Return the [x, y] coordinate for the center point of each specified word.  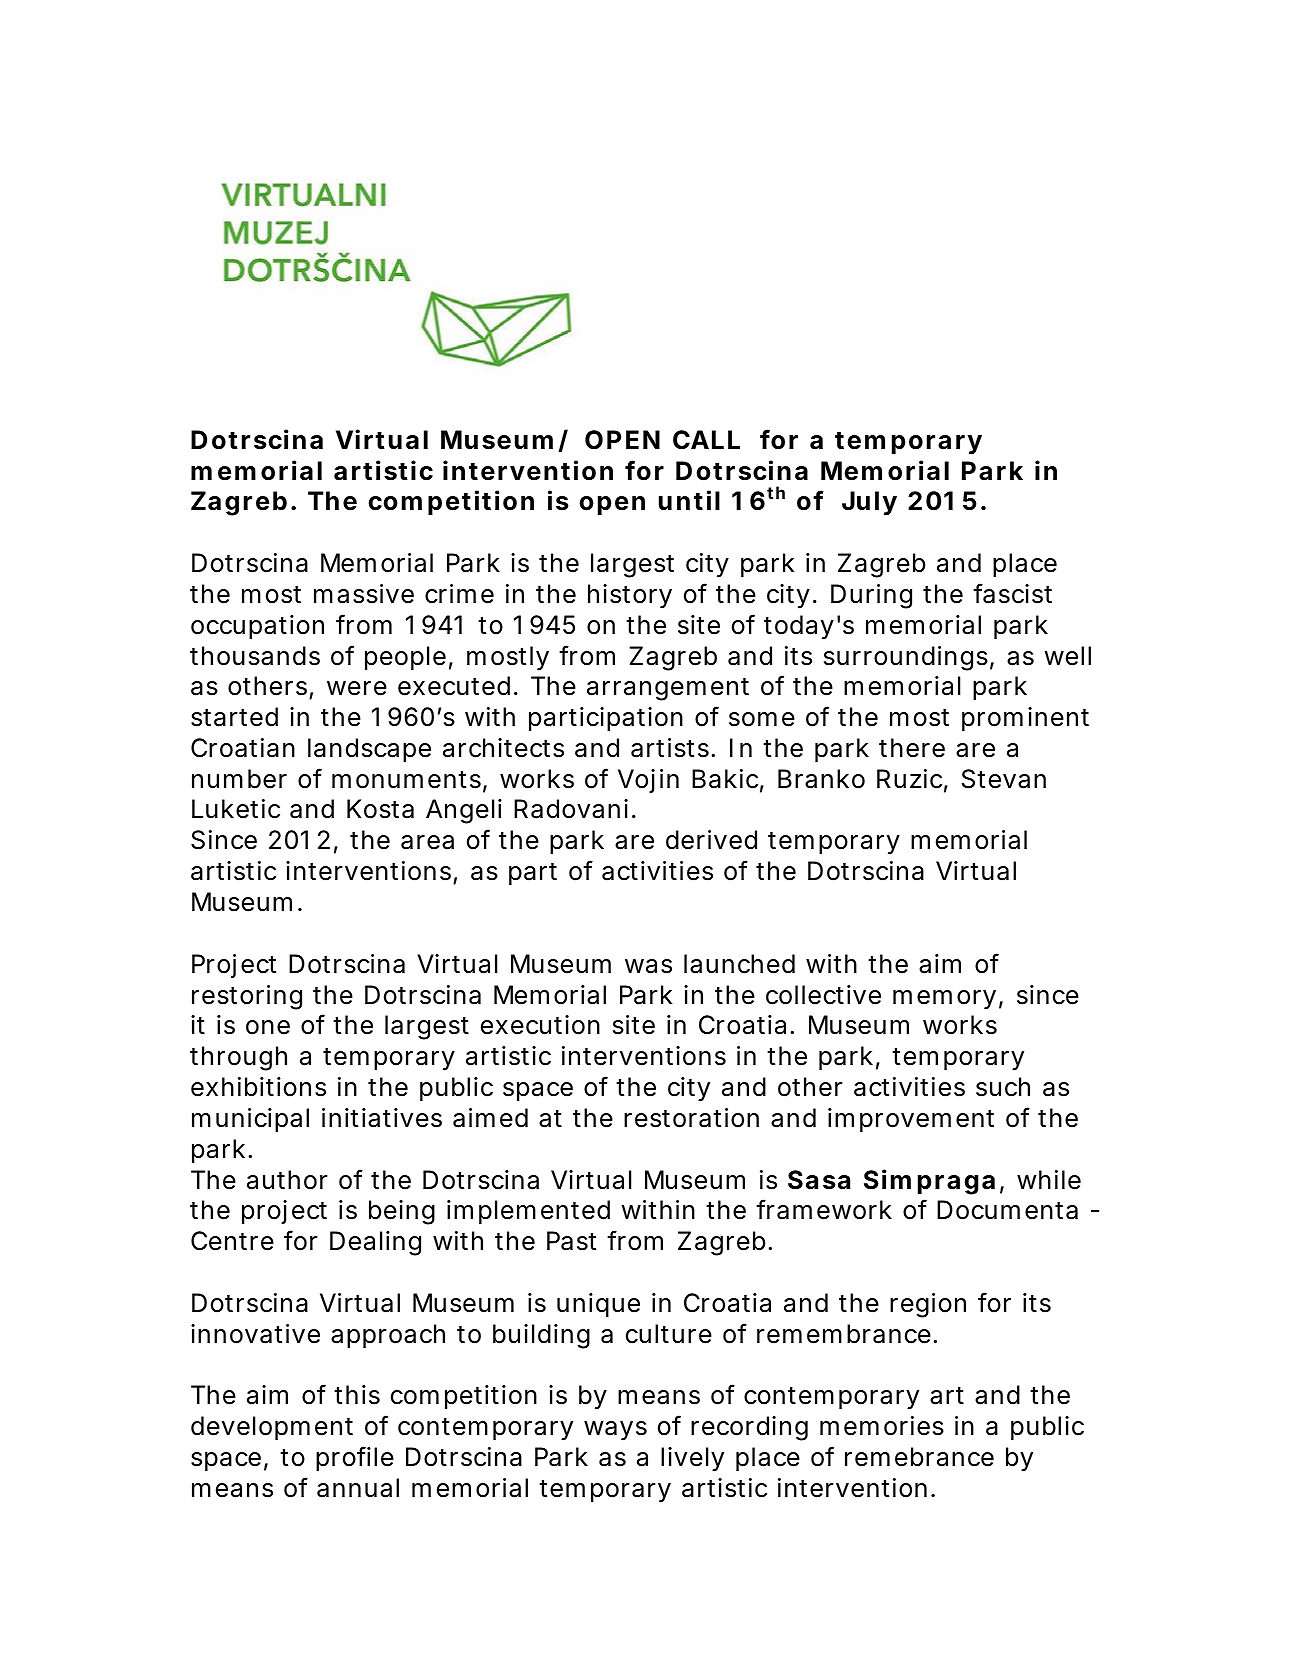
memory [944, 1000]
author [287, 1180]
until [689, 500]
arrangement [668, 689]
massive [364, 594]
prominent [1025, 719]
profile [355, 1458]
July [869, 503]
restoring [247, 997]
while [1049, 1180]
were [357, 688]
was [648, 966]
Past [571, 1241]
